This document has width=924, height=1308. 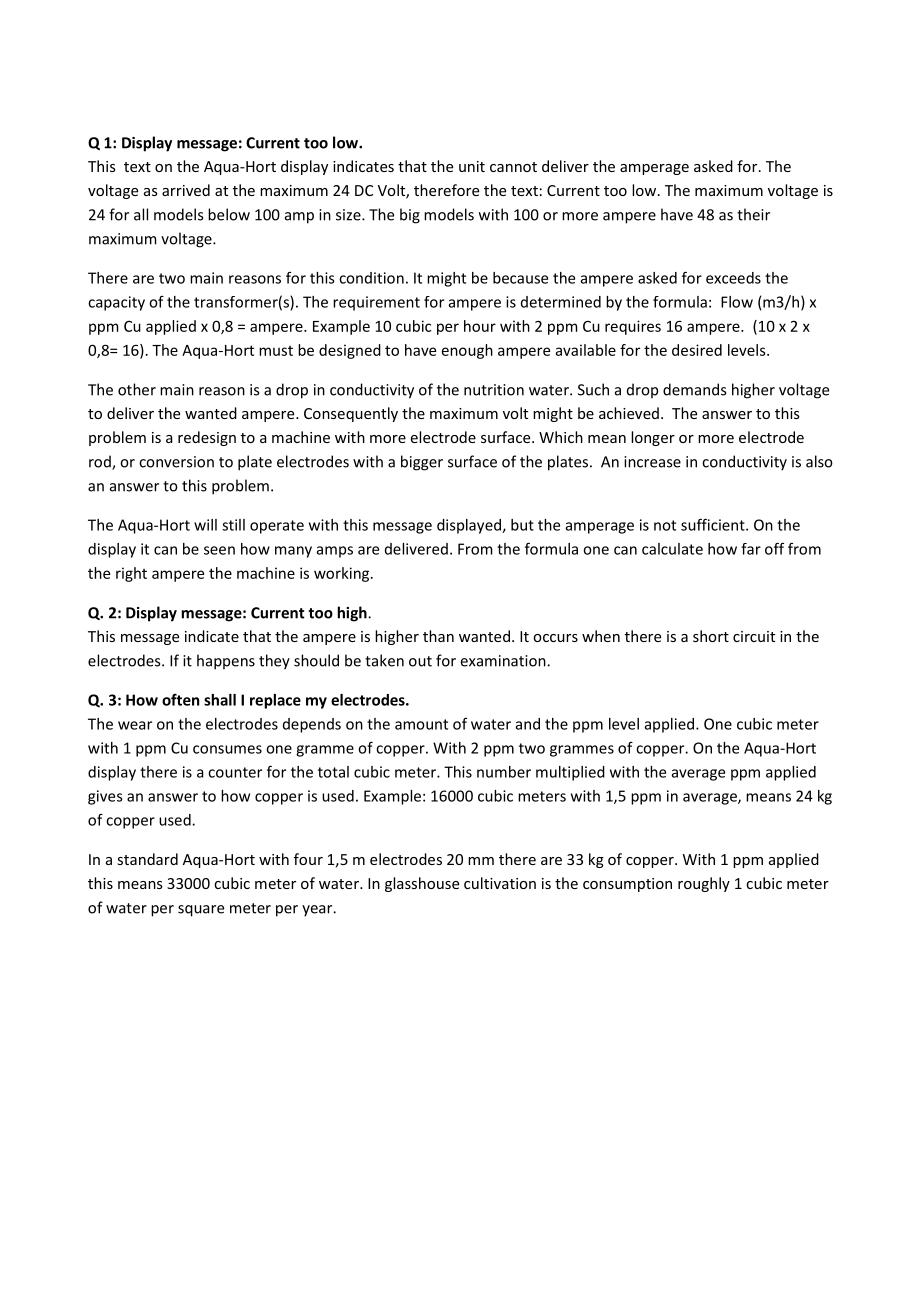 What do you see at coordinates (186, 190) in the document?
I see `arrived` at bounding box center [186, 190].
